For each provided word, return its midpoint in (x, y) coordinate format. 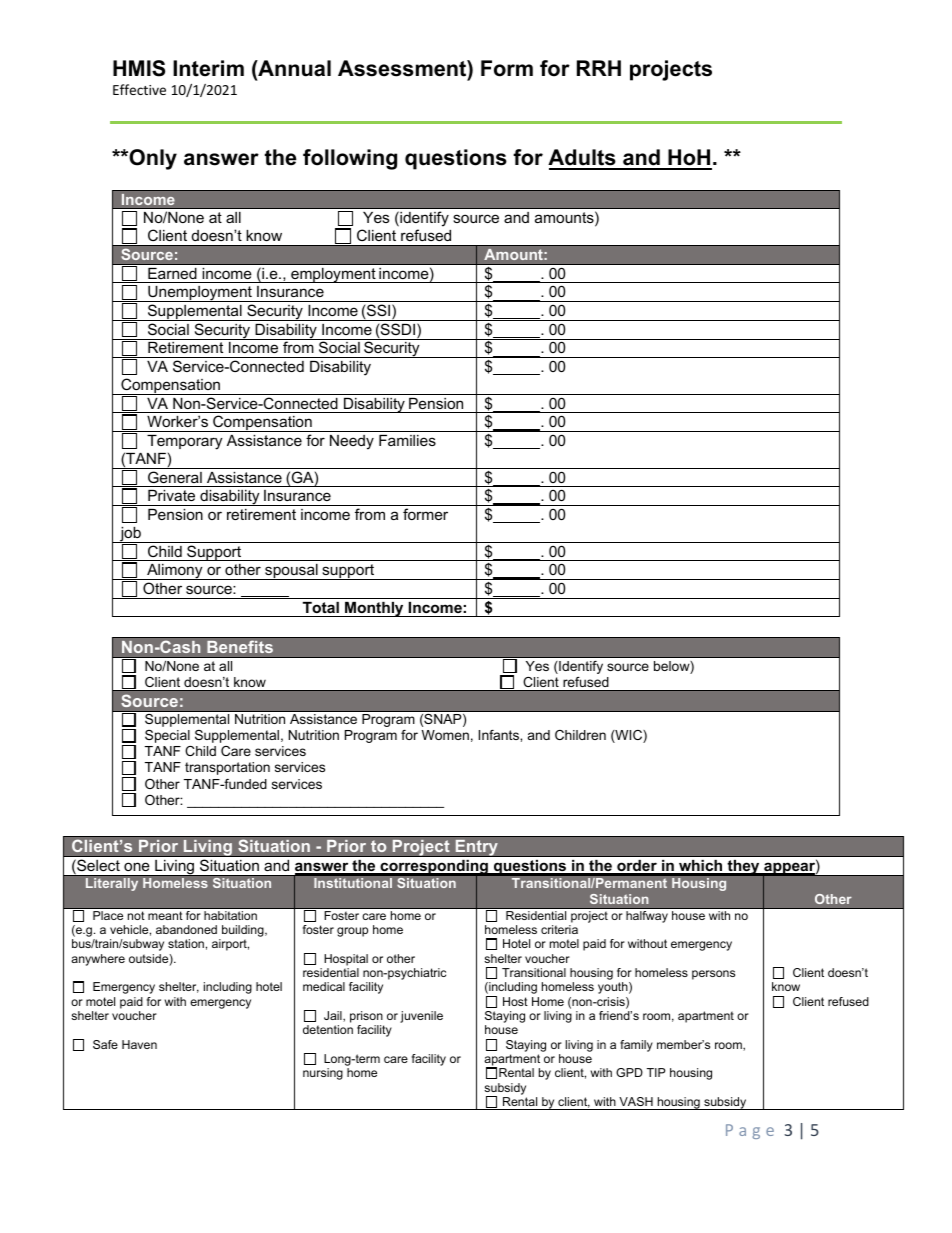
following (350, 159)
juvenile (421, 1017)
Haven (139, 1044)
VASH (636, 1101)
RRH (599, 68)
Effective (139, 89)
